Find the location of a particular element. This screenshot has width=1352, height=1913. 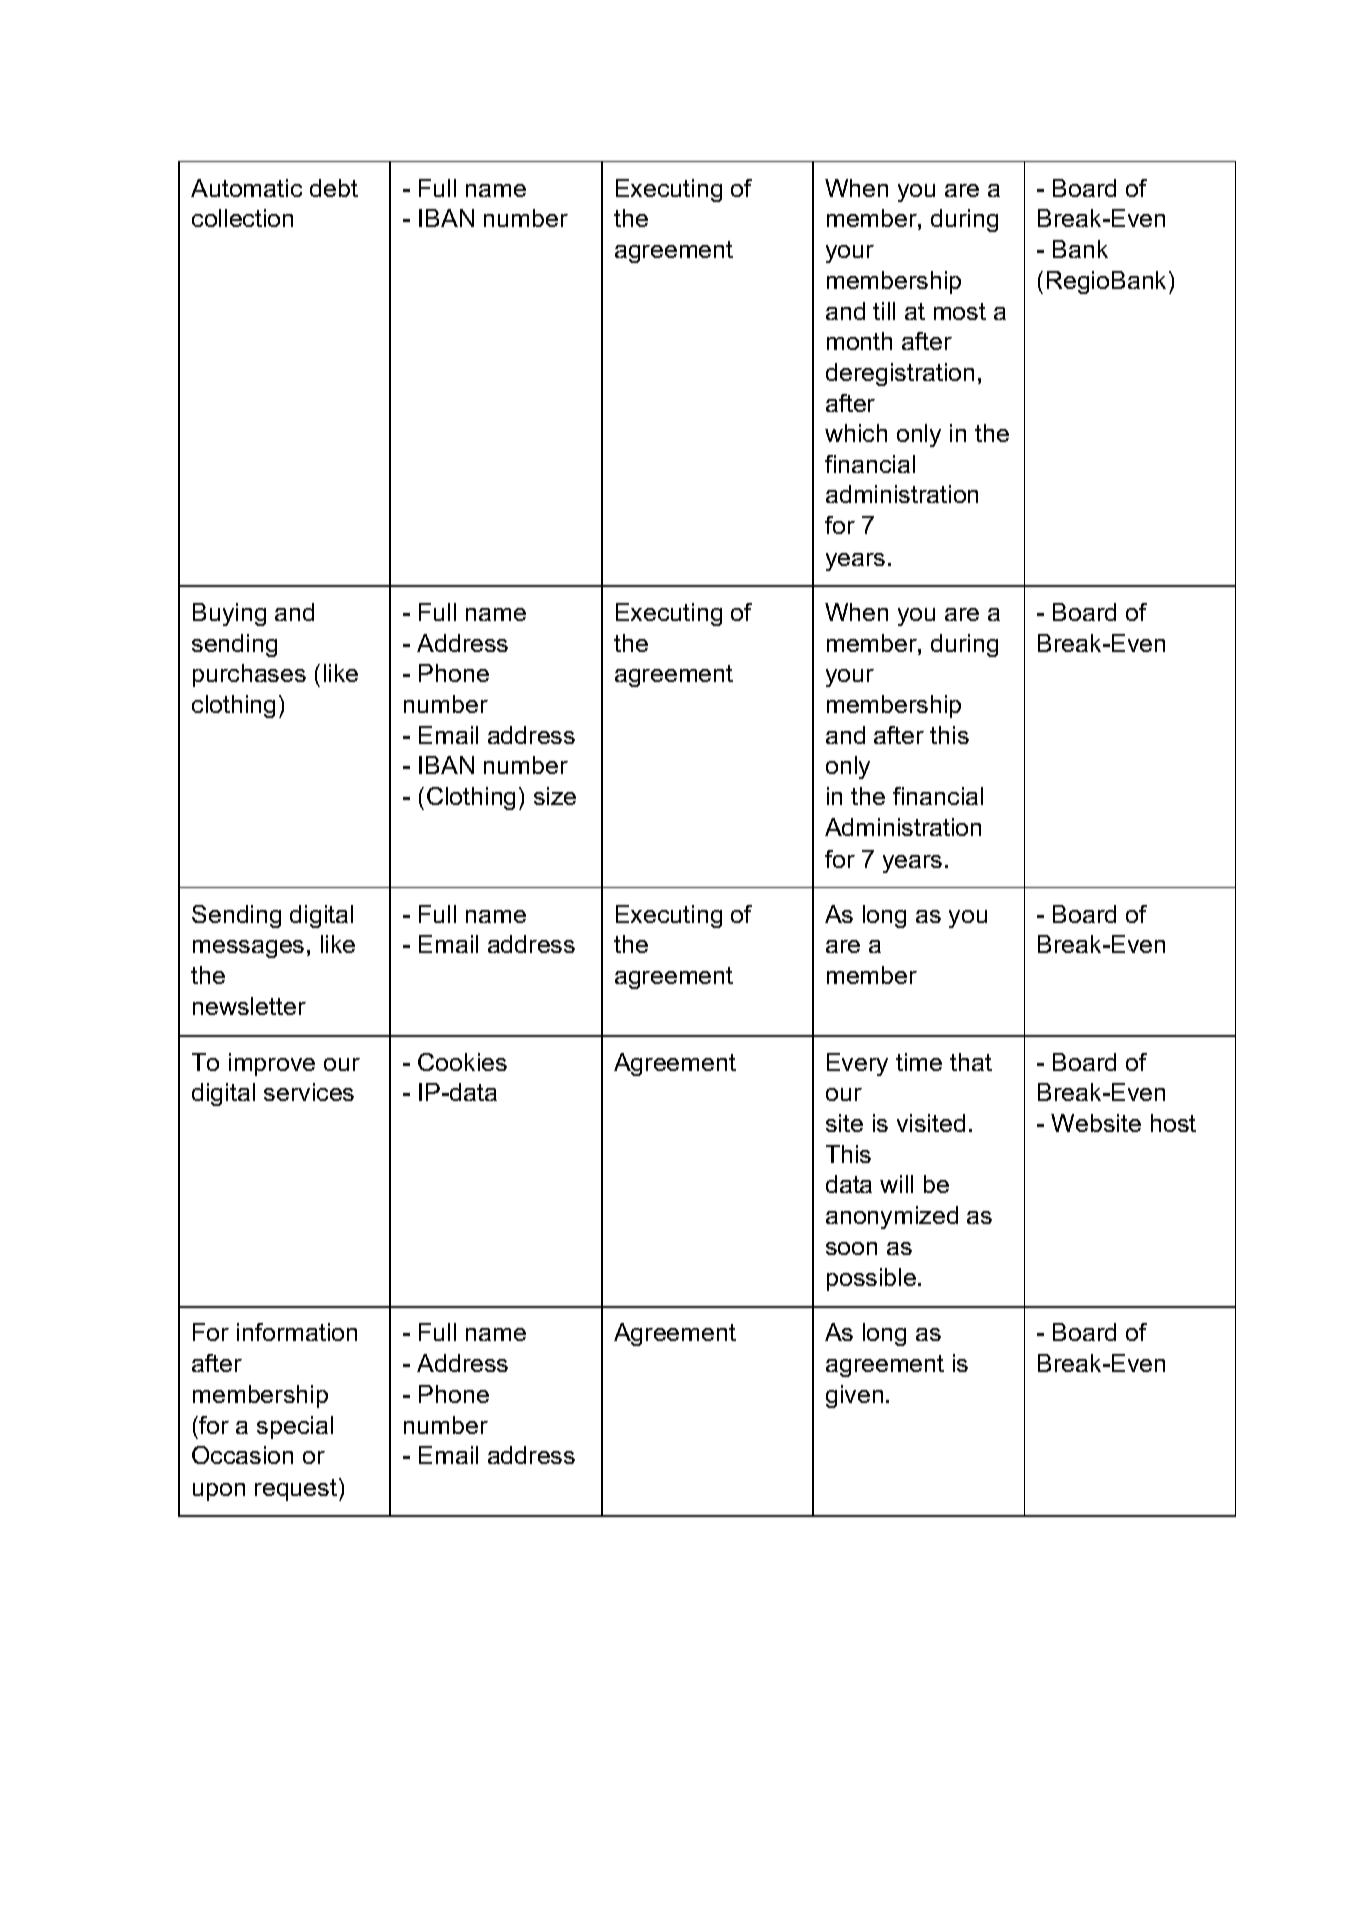

size is located at coordinates (555, 796).
